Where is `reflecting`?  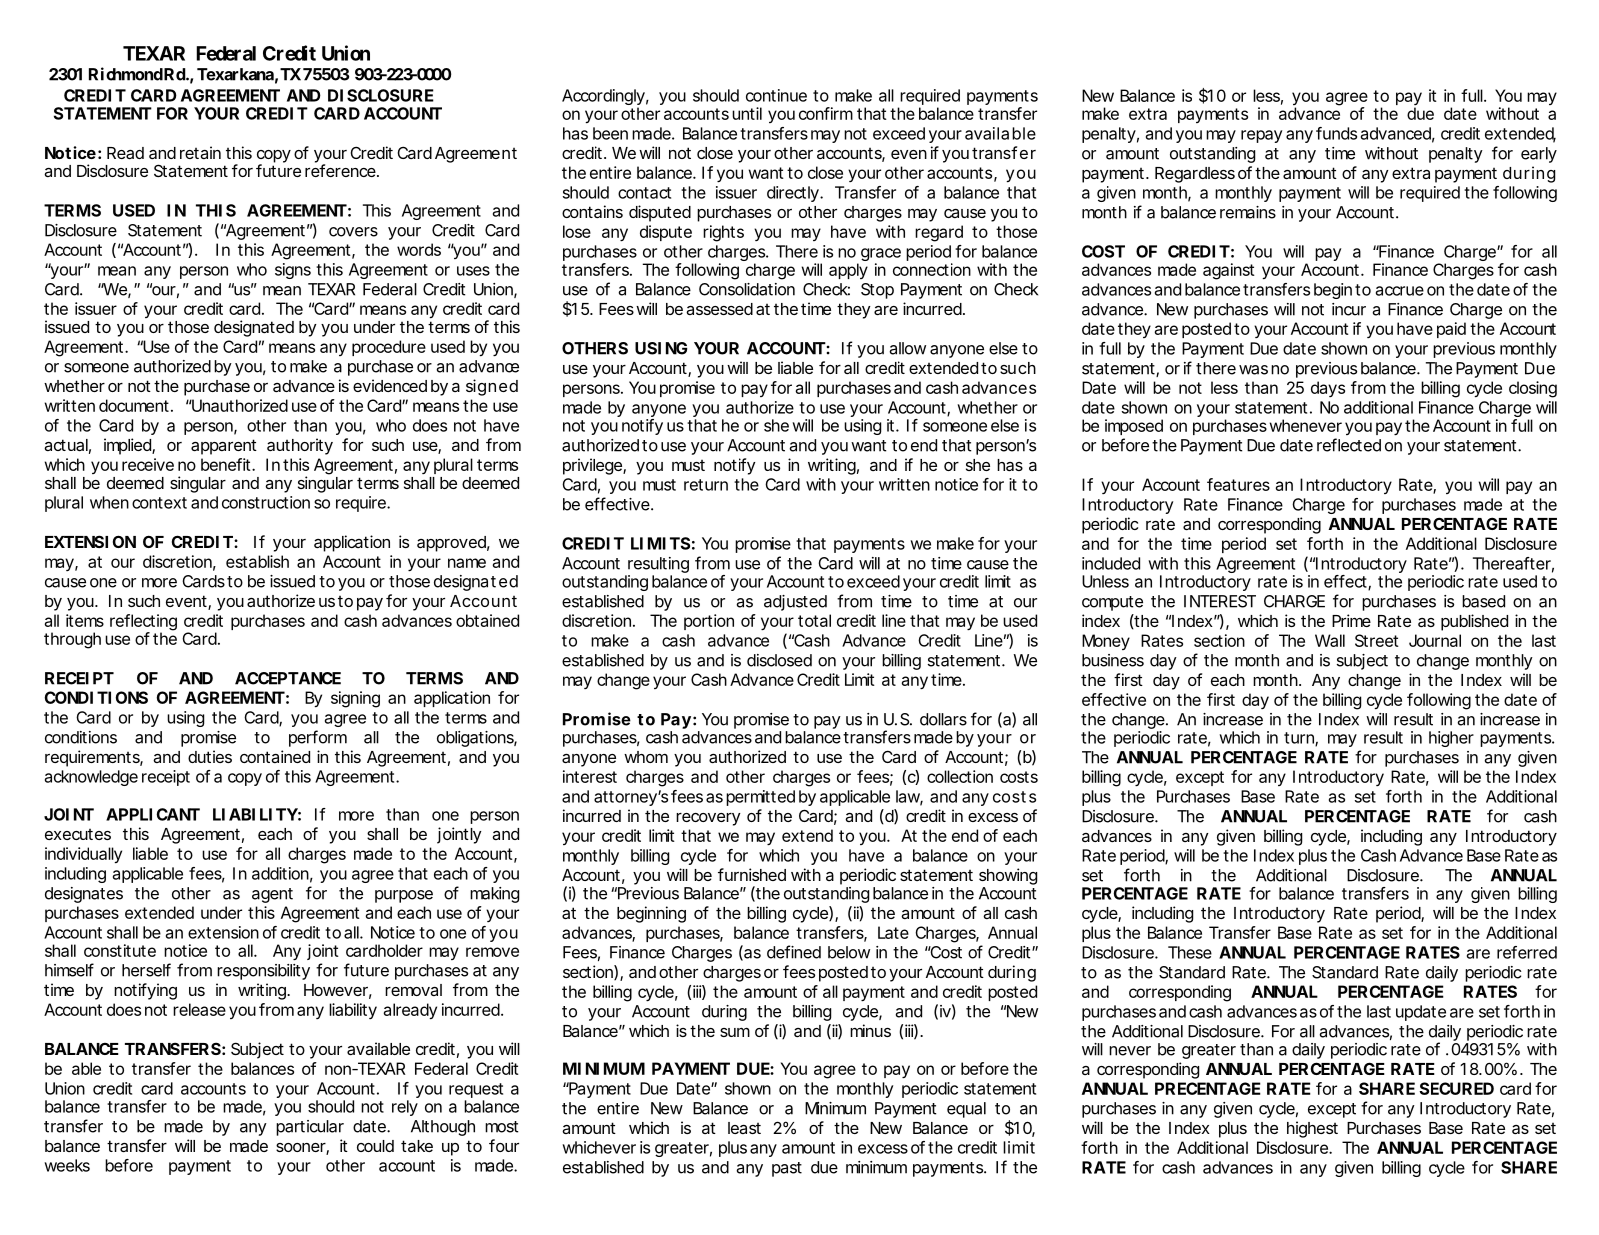
reflecting is located at coordinates (143, 623).
